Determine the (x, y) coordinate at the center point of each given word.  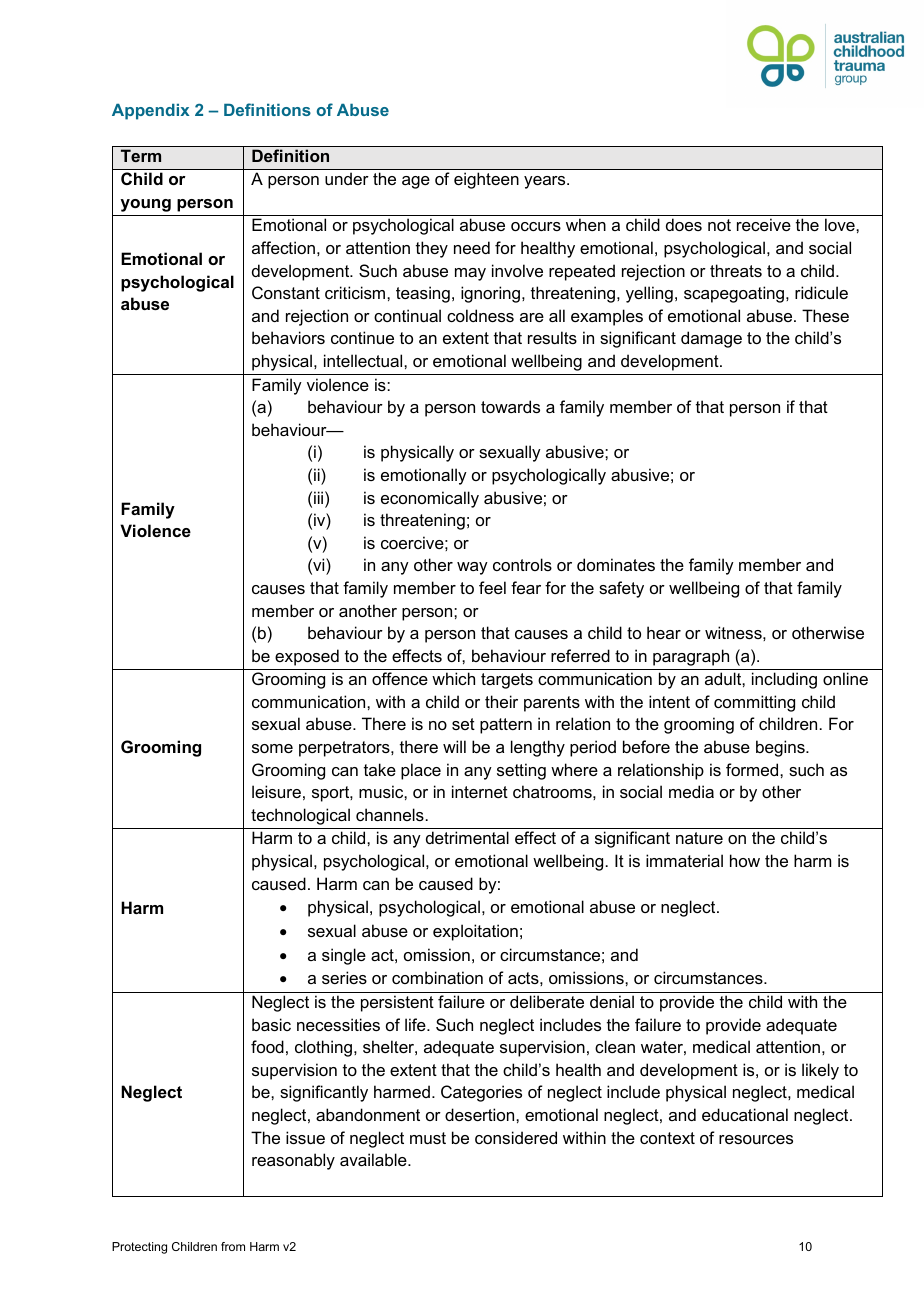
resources (756, 1139)
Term (141, 155)
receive (764, 224)
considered (516, 1137)
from (233, 1246)
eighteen (486, 180)
